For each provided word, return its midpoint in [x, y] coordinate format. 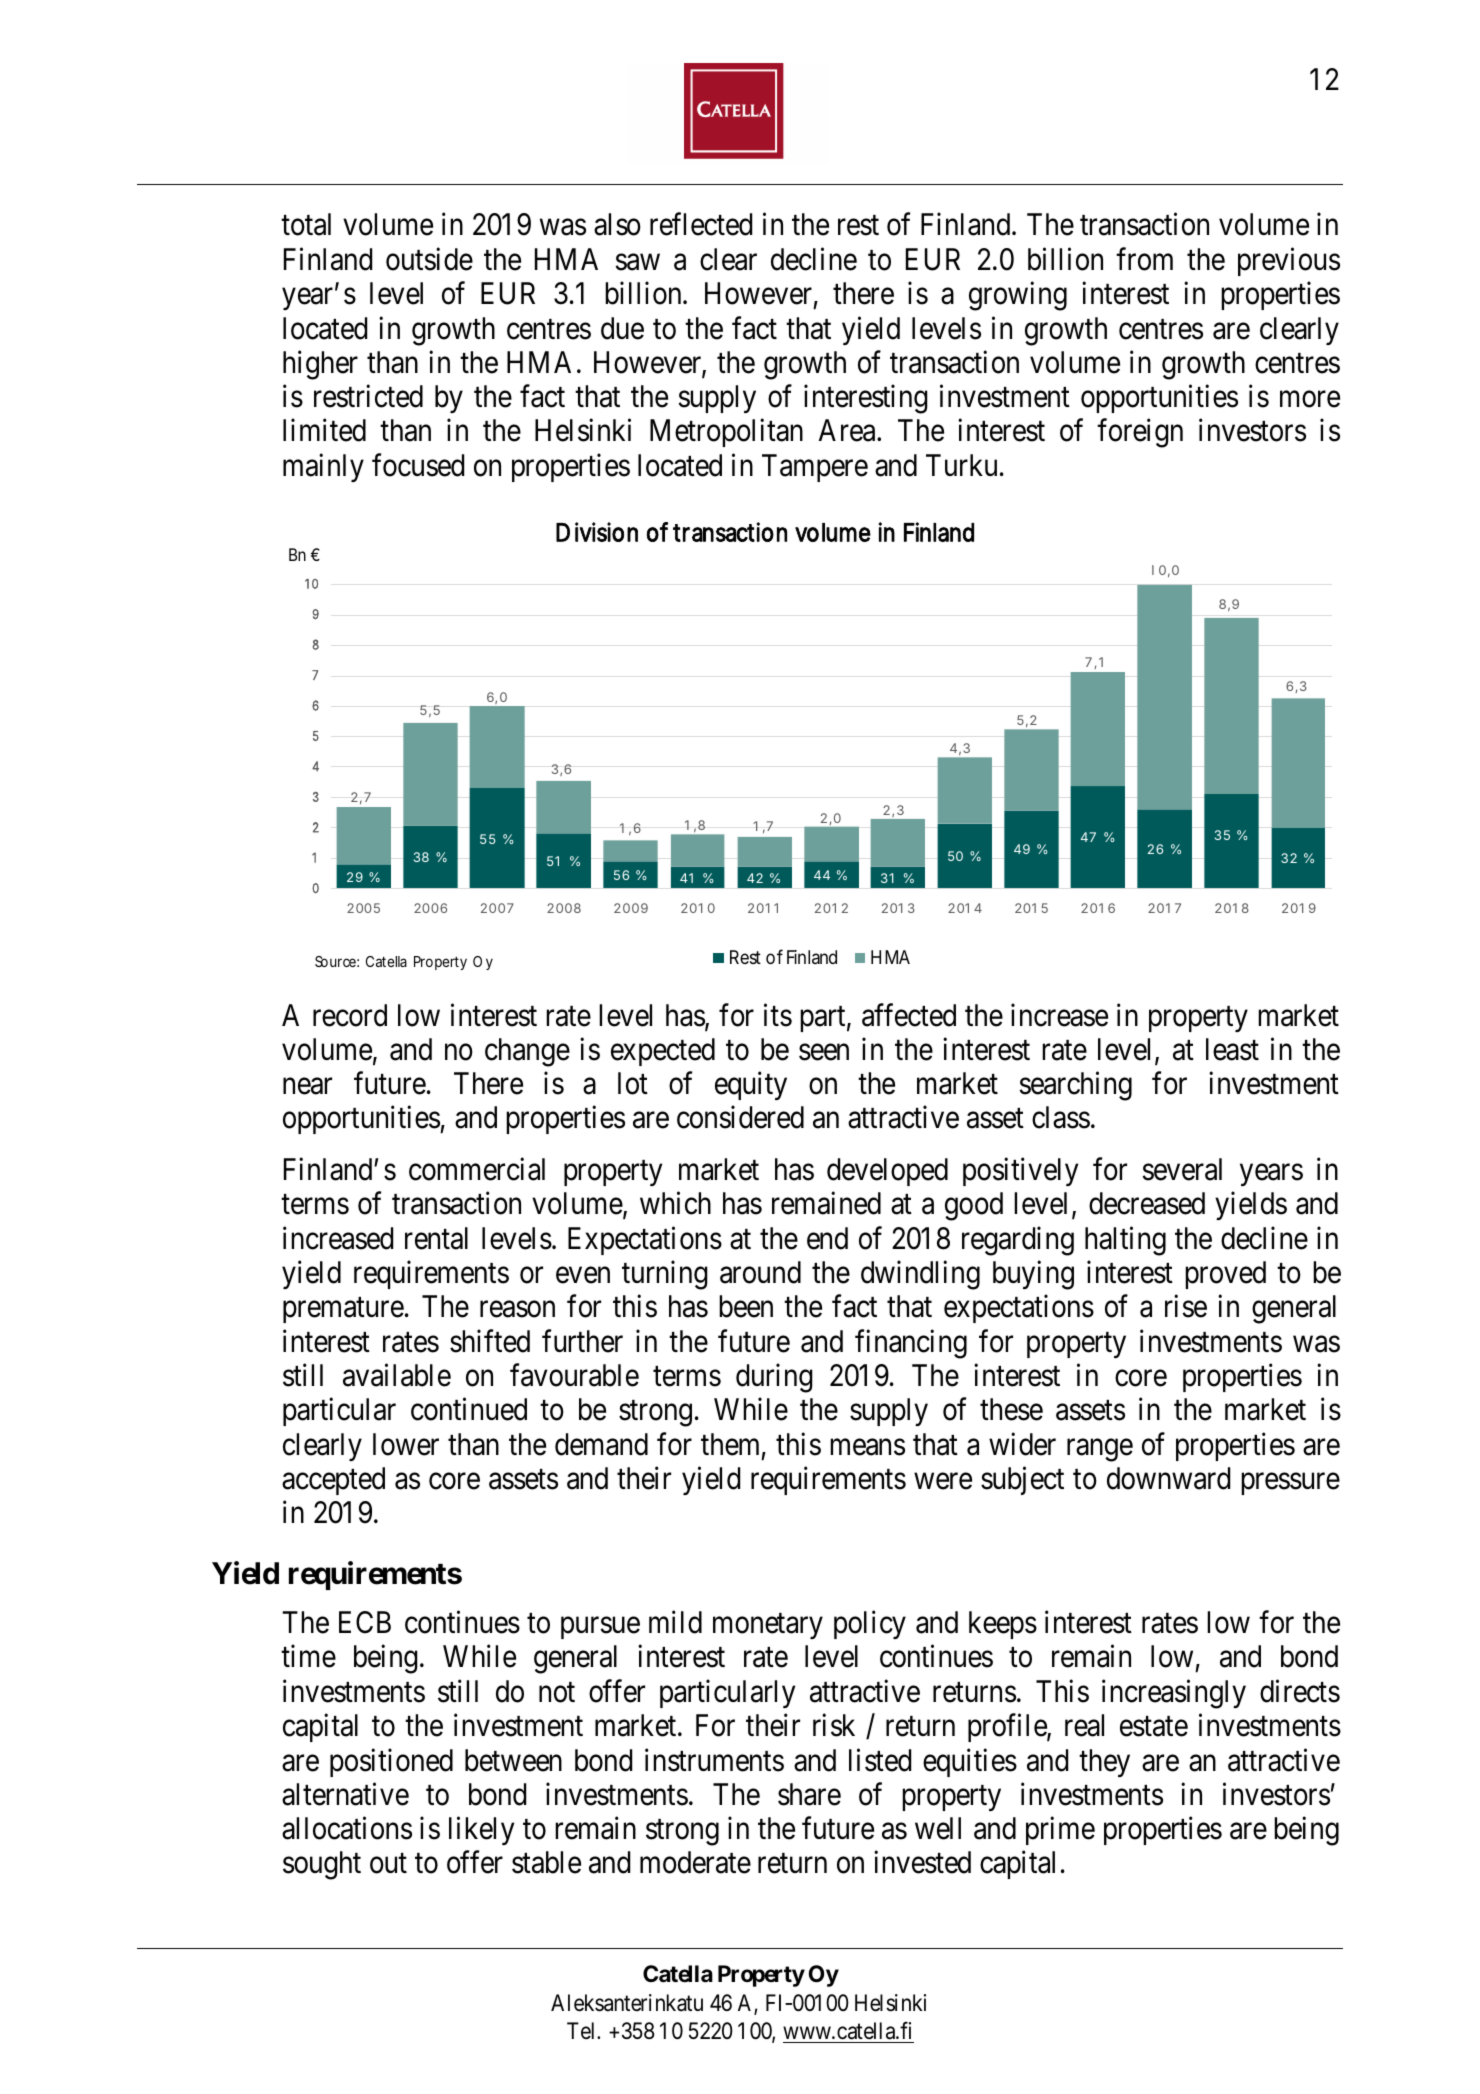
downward [1168, 1478]
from [1144, 259]
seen [824, 1052]
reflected [701, 224]
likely [481, 1831]
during [774, 1378]
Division [597, 532]
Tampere [815, 468]
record [350, 1015]
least [1232, 1049]
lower [406, 1444]
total [306, 224]
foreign [1140, 433]
